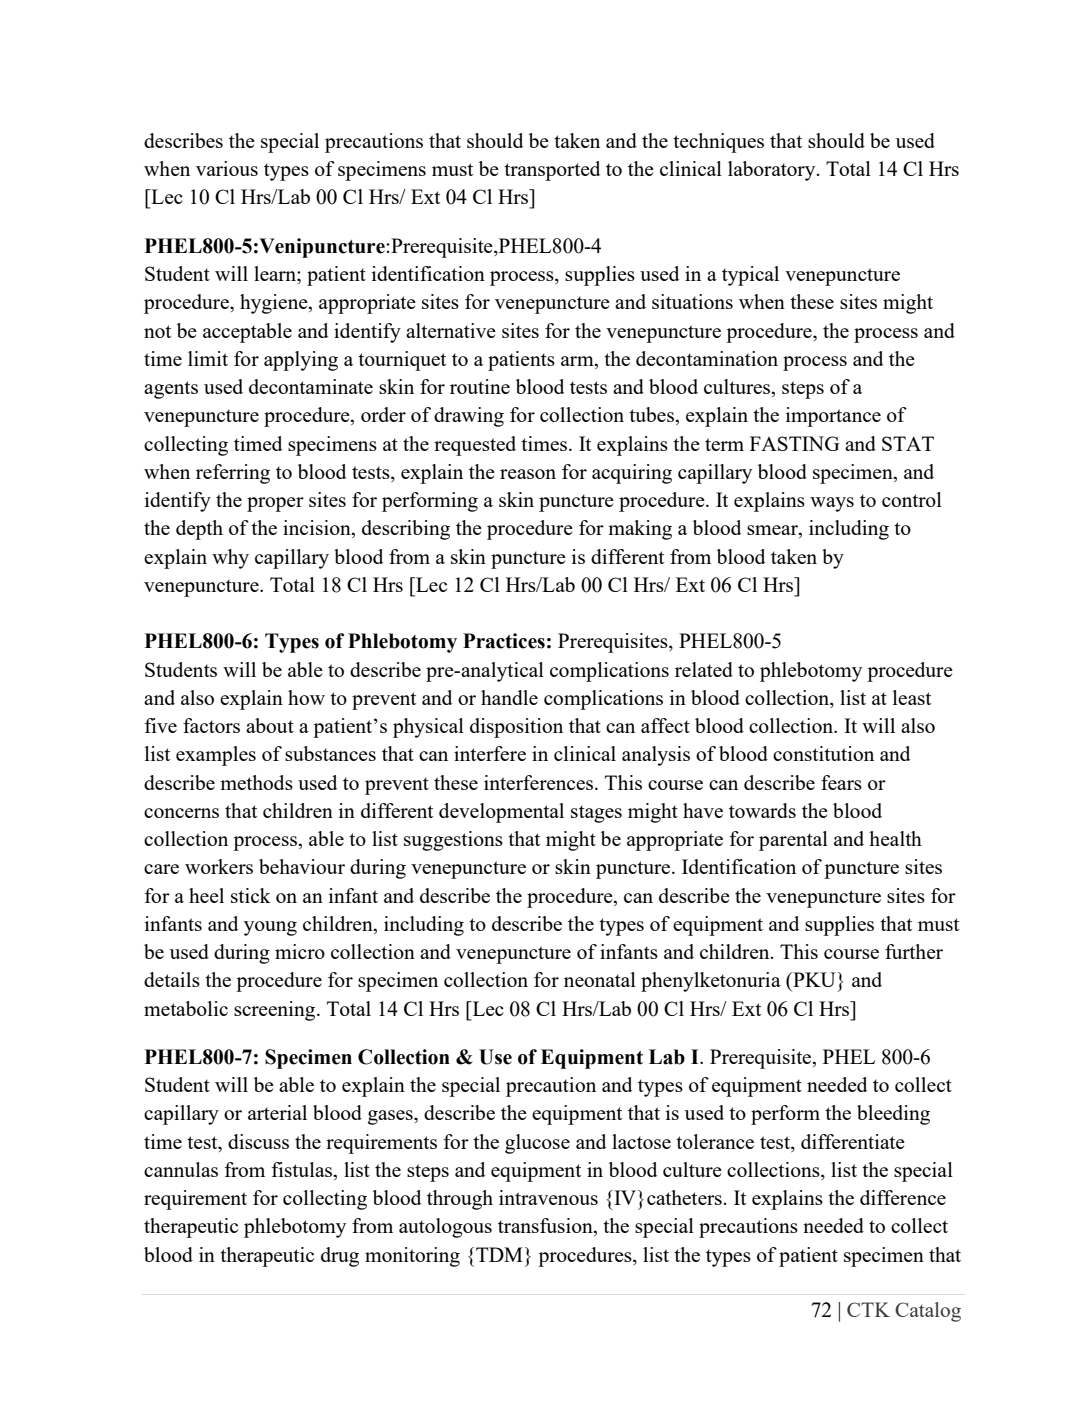  Describe the element at coordinates (516, 728) in the image. I see `disposition` at that location.
